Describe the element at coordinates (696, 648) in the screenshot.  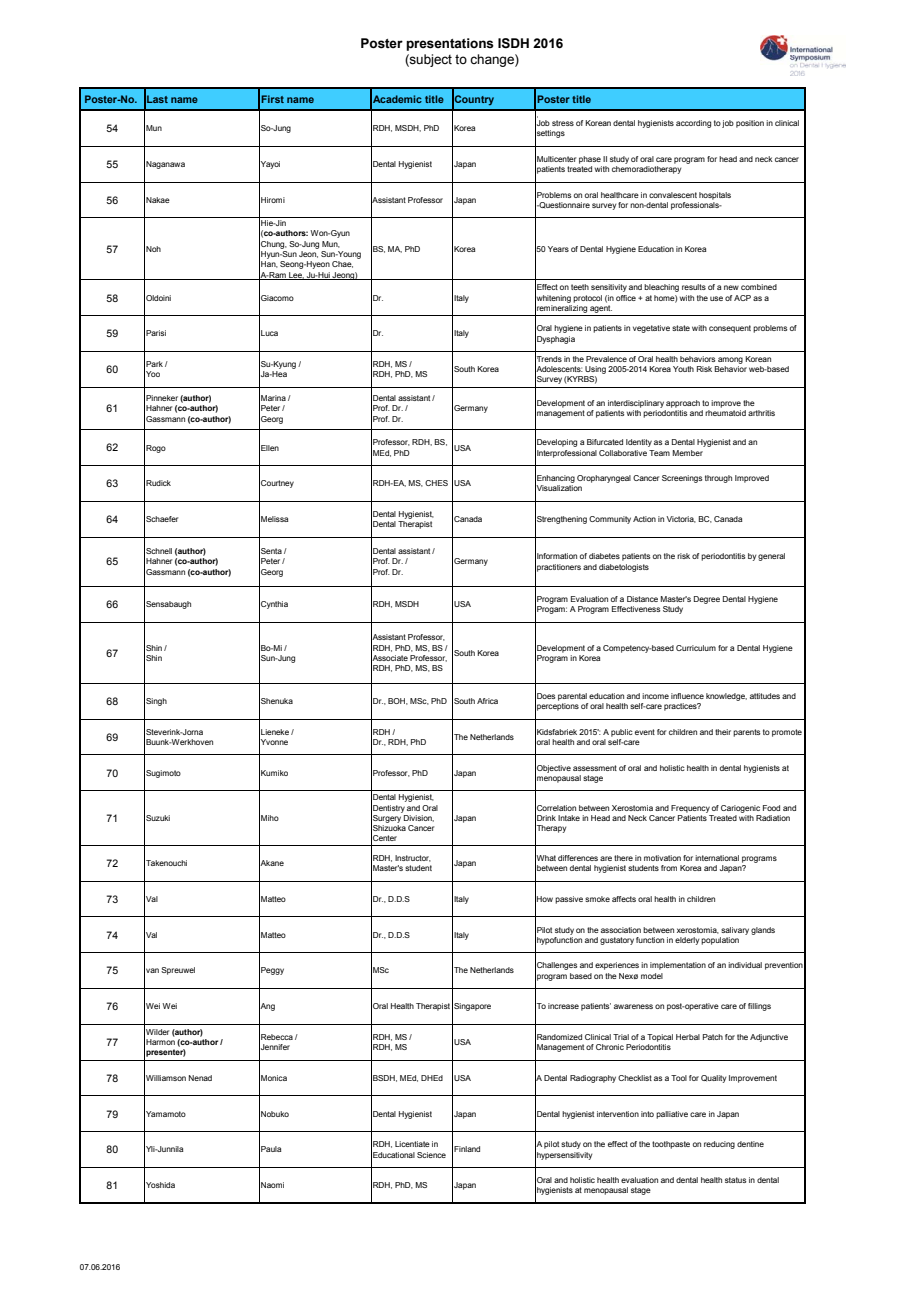
I see `Curriculum` at that location.
